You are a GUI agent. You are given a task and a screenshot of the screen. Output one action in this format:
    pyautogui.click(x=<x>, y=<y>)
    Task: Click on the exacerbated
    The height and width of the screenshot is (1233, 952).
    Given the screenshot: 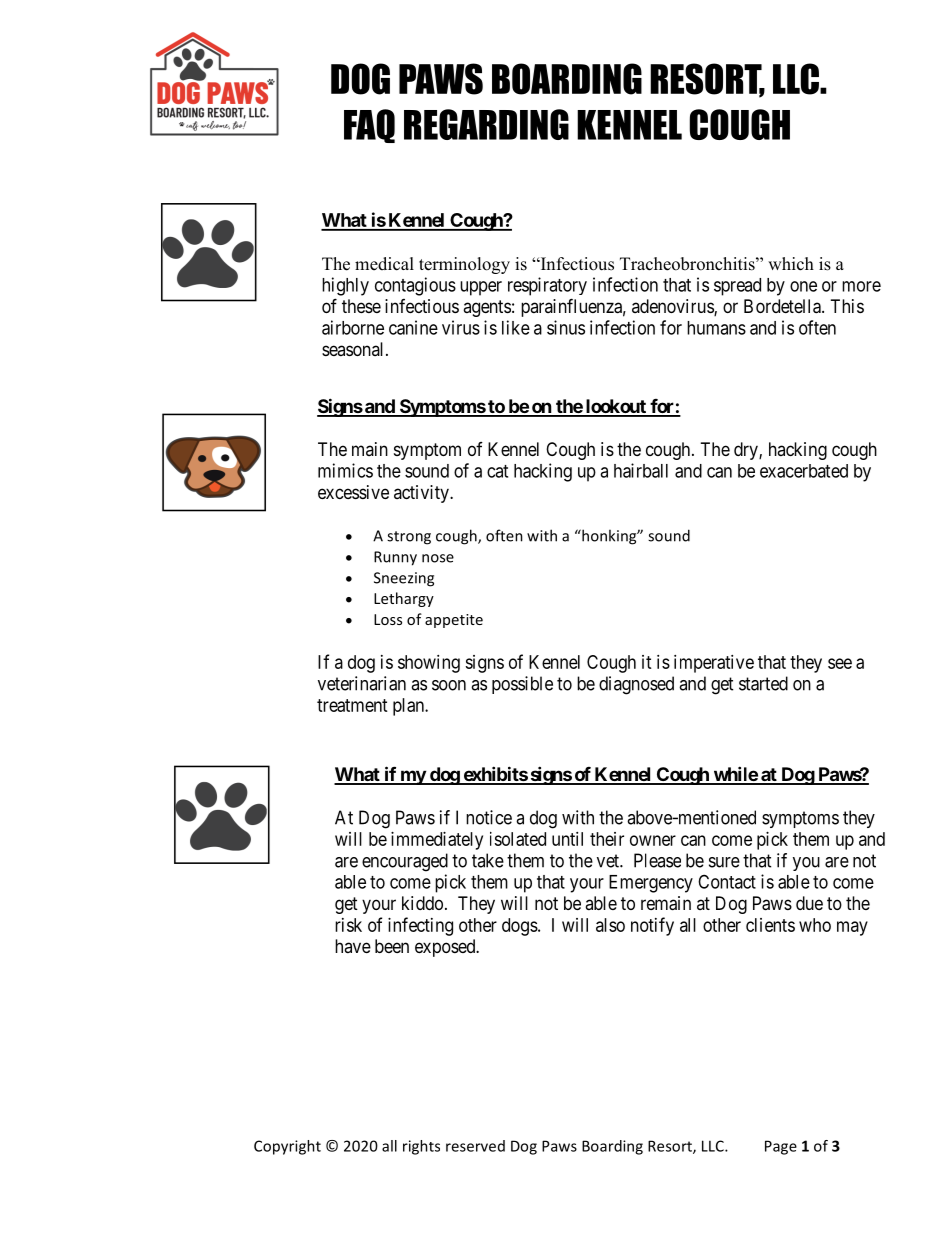 What is the action you would take?
    pyautogui.click(x=804, y=471)
